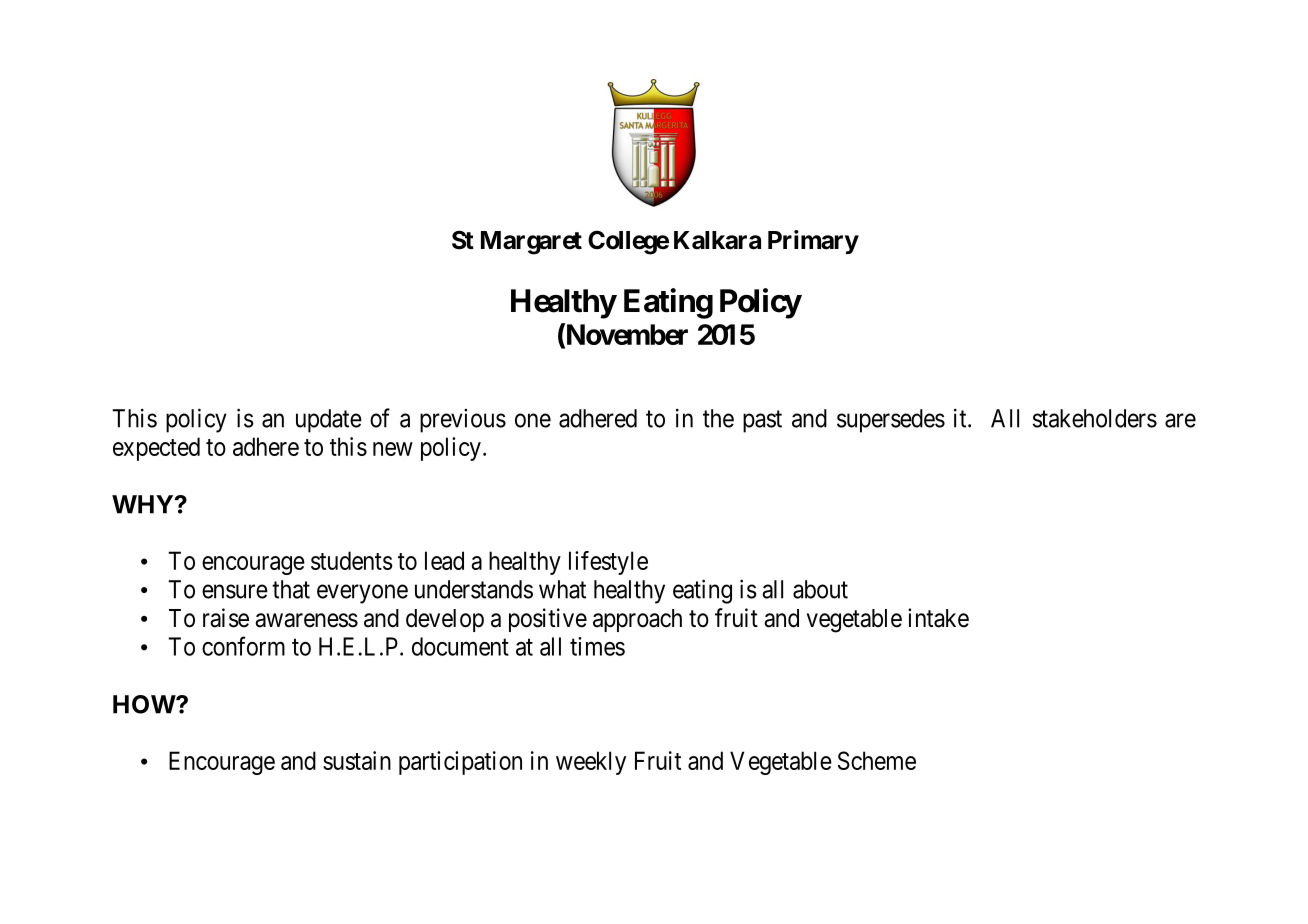  Describe the element at coordinates (562, 589) in the screenshot. I see `what` at that location.
